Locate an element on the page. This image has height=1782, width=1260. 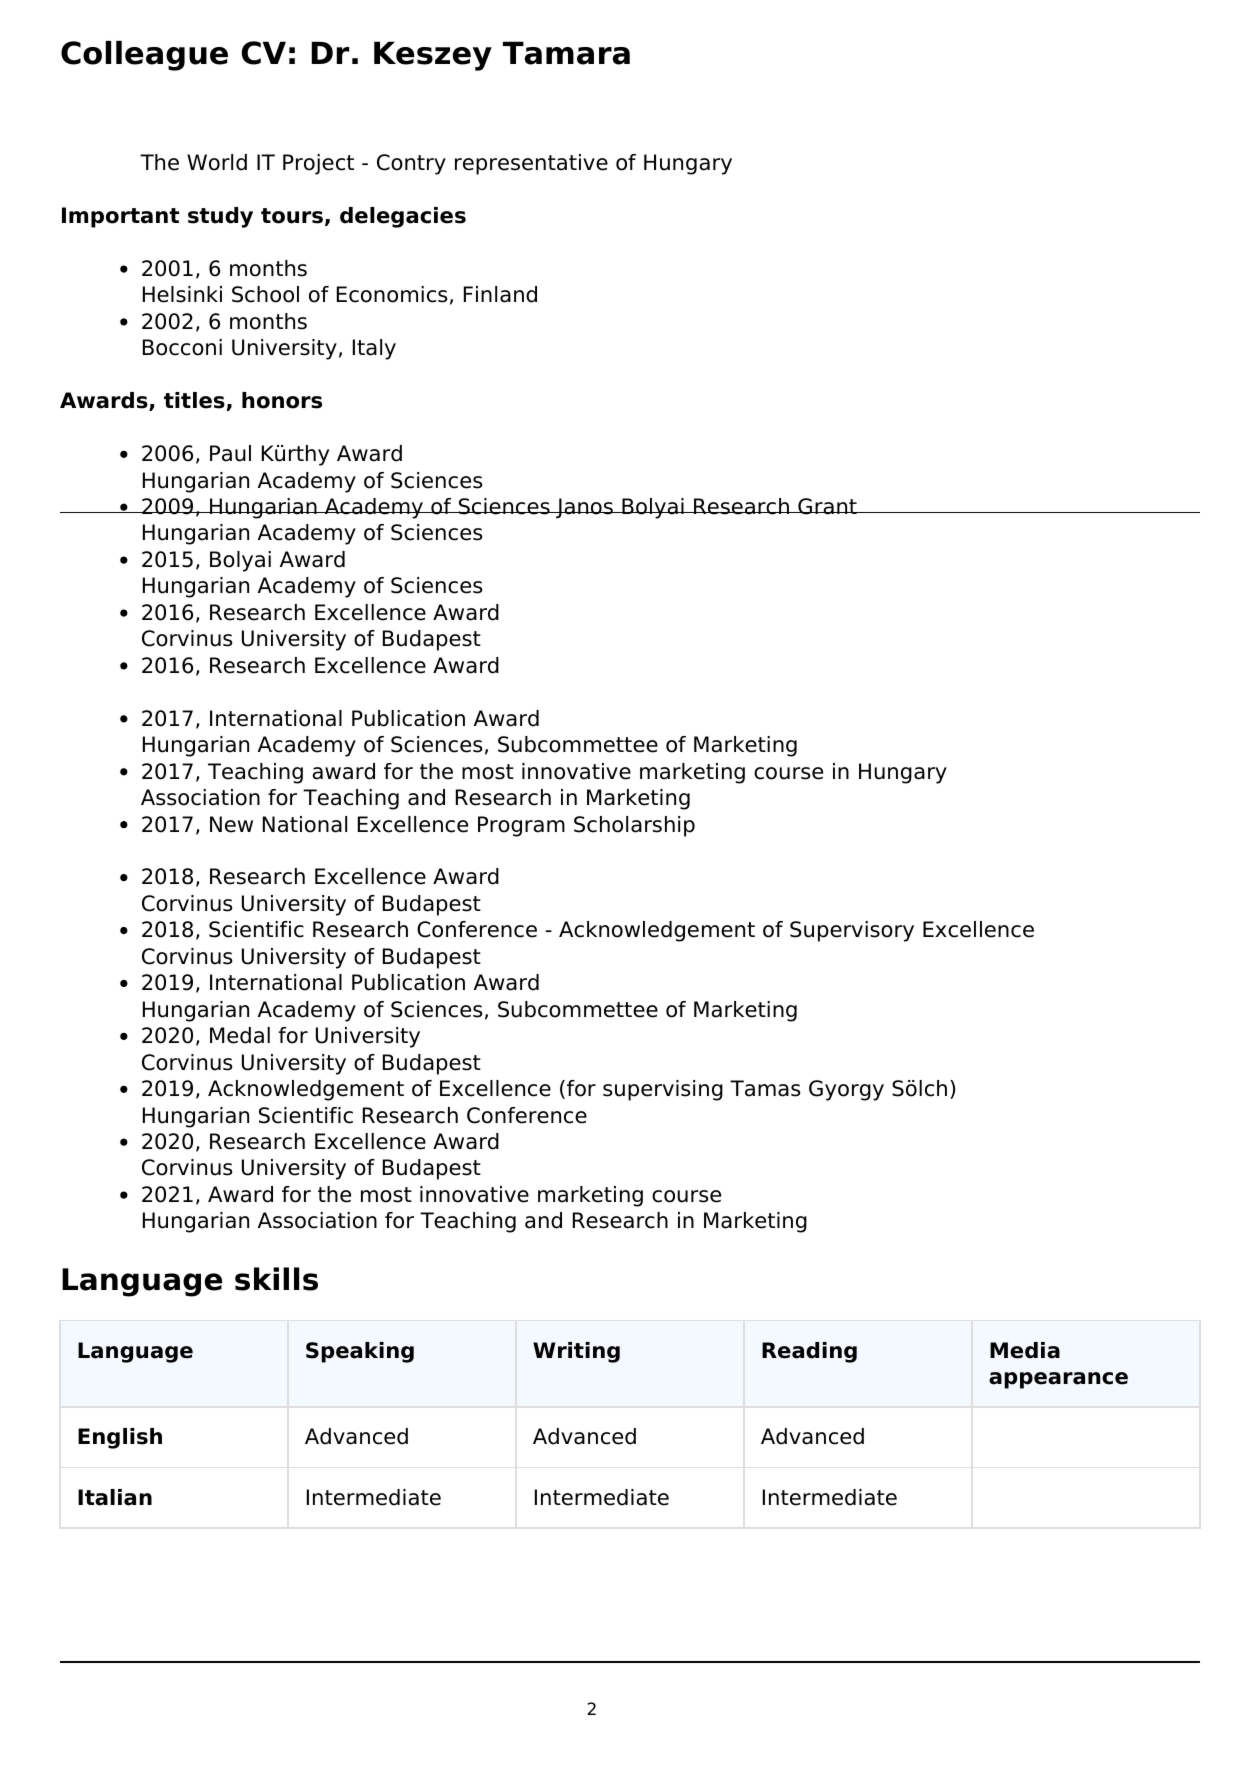
Grant is located at coordinates (827, 506).
